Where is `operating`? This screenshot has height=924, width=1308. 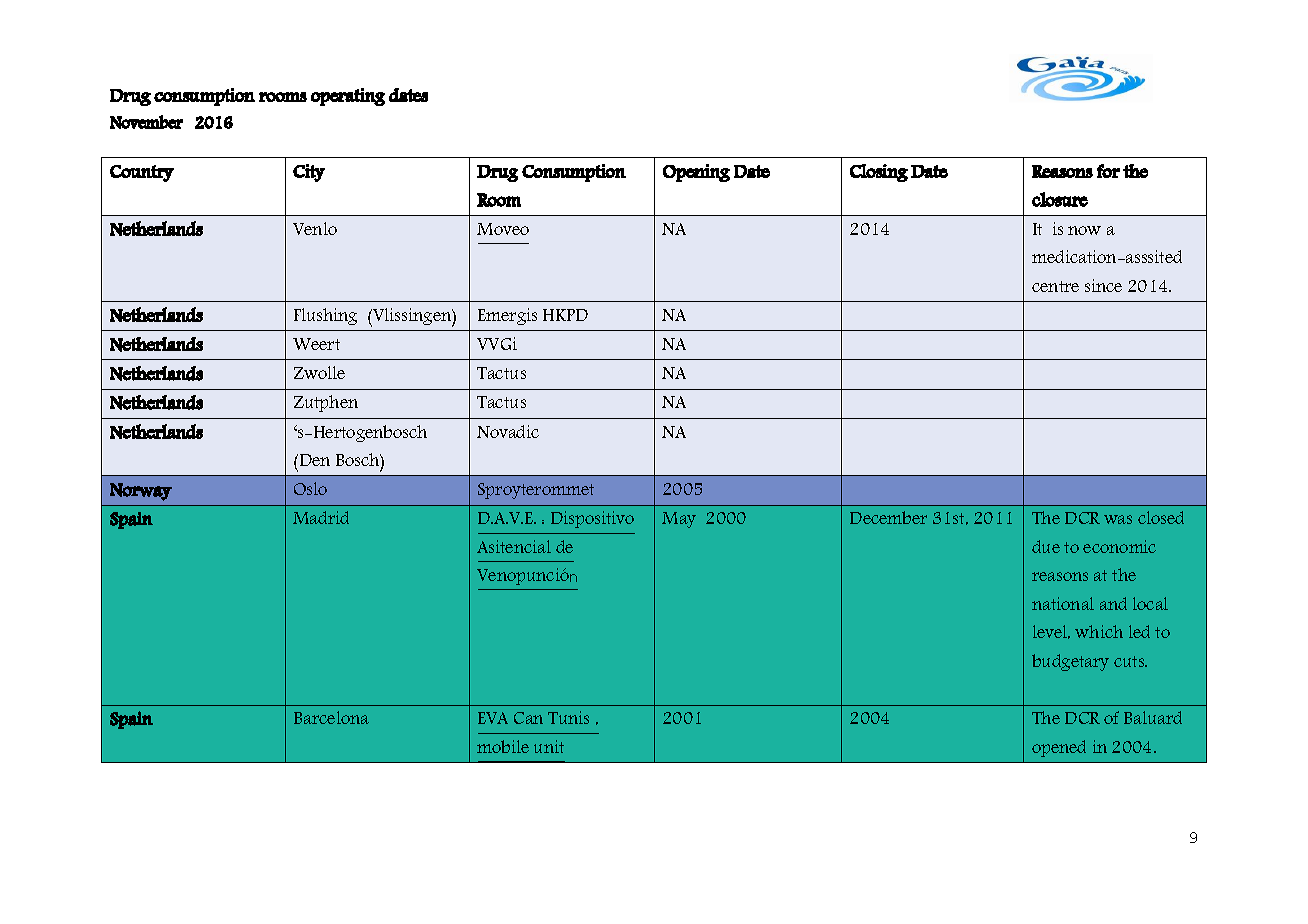
operating is located at coordinates (348, 97).
